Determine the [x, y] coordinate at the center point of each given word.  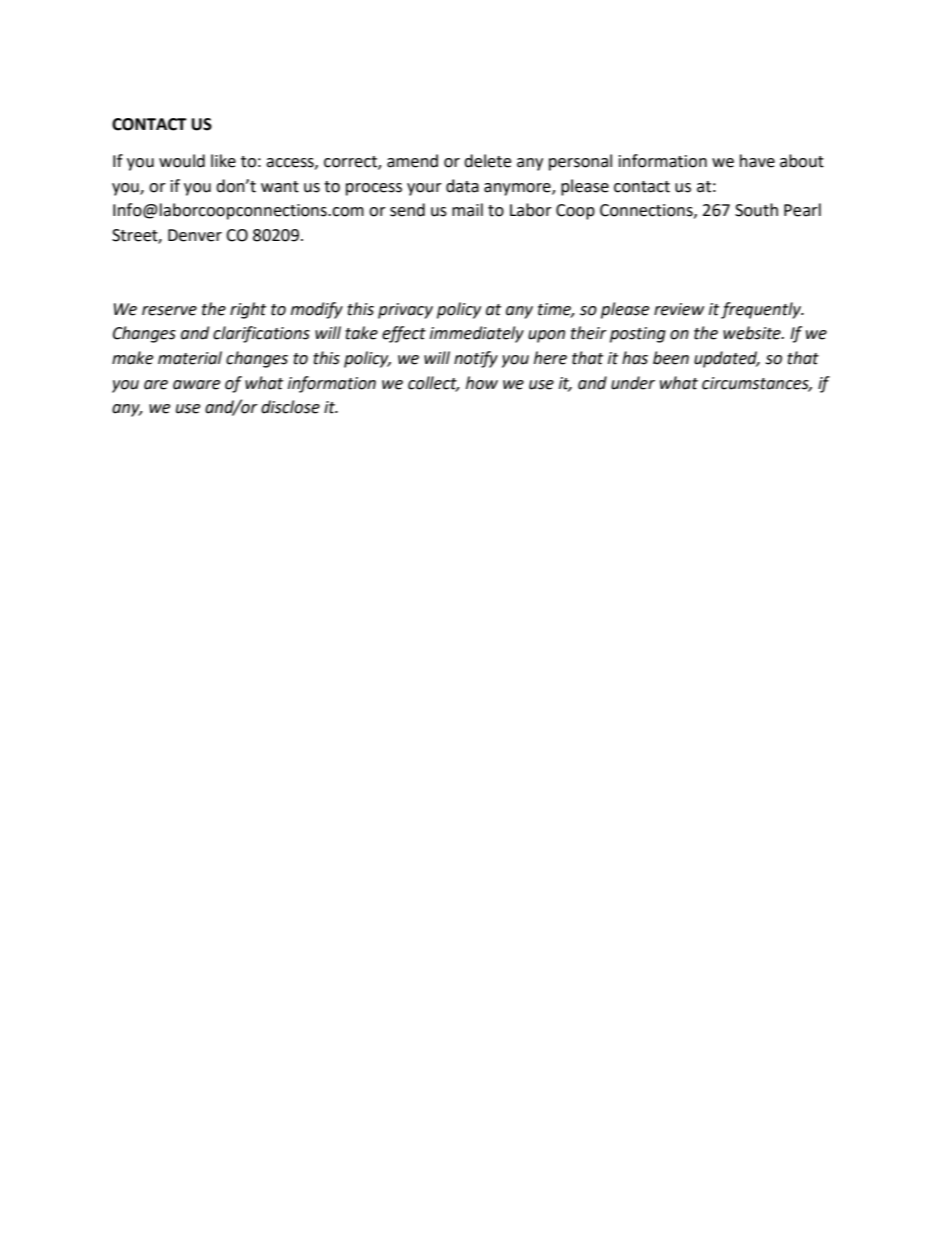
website [753, 333]
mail [467, 210]
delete [487, 161]
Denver [195, 235]
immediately [477, 334]
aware [196, 385]
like [223, 161]
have [757, 161]
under [633, 383]
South [756, 210]
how [482, 383]
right [248, 310]
